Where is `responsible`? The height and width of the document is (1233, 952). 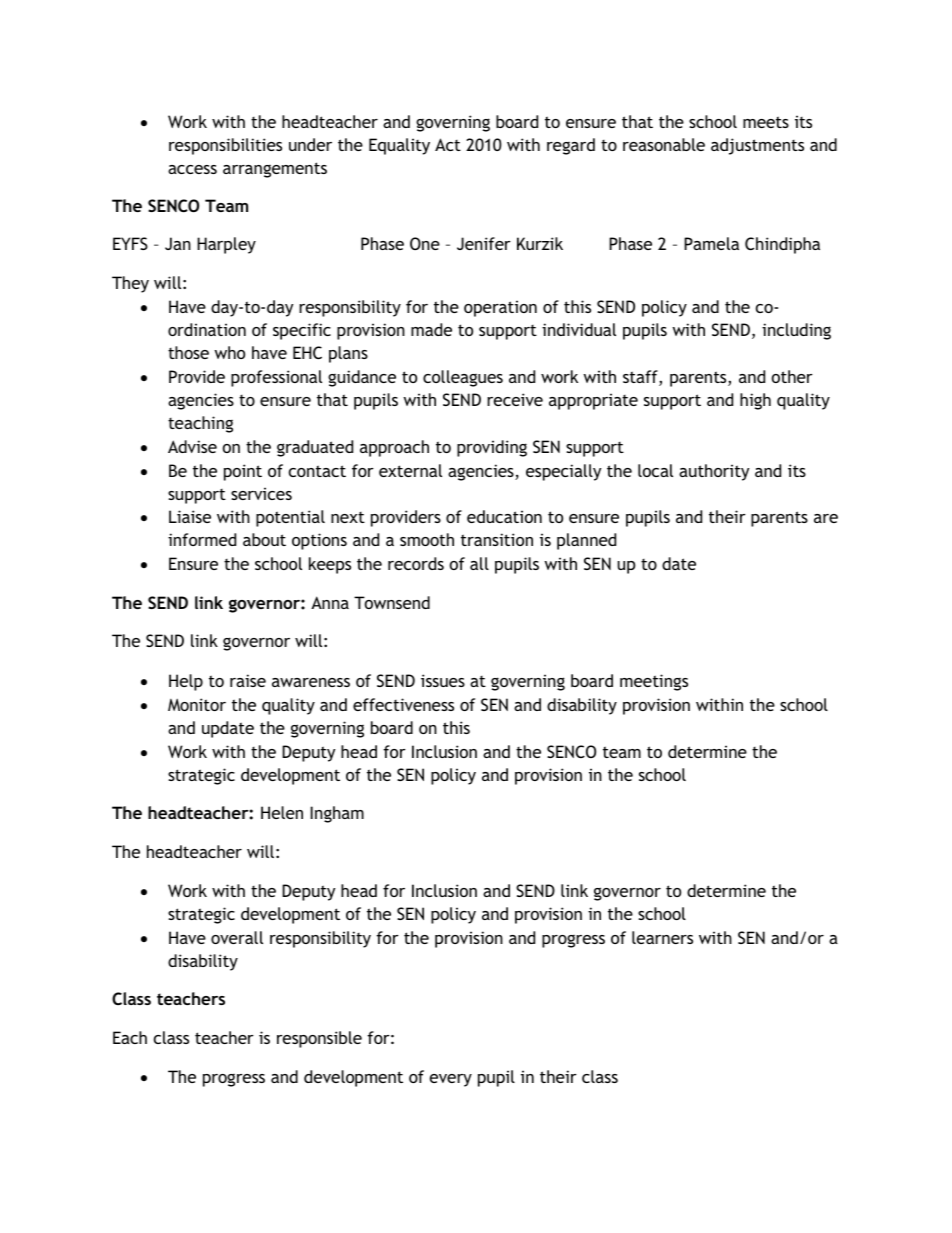 responsible is located at coordinates (319, 1039).
